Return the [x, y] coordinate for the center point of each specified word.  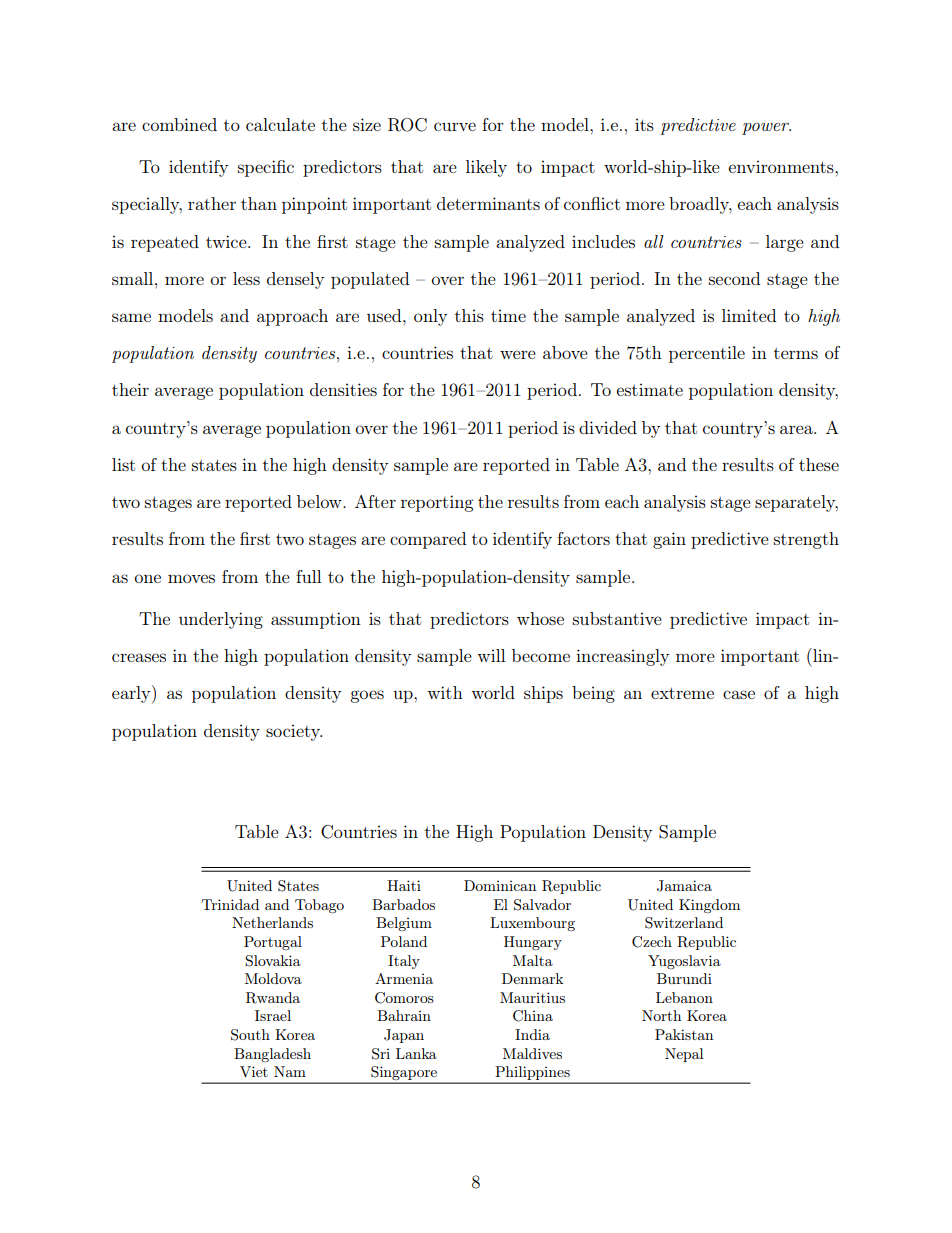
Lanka [416, 1053]
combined [179, 124]
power [766, 129]
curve [455, 126]
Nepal [684, 1055]
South [250, 1035]
